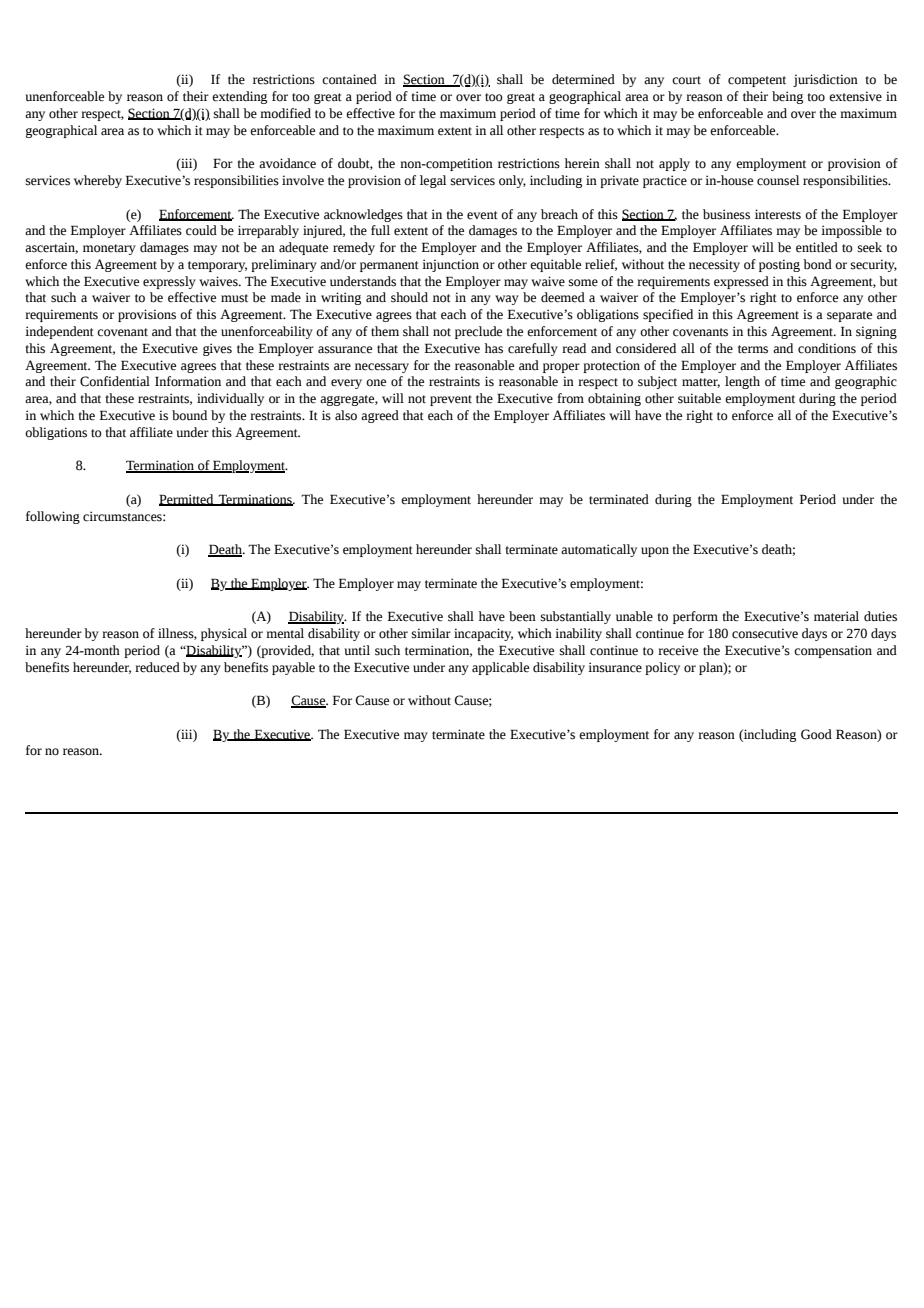  I want to click on reduced, so click(157, 667).
